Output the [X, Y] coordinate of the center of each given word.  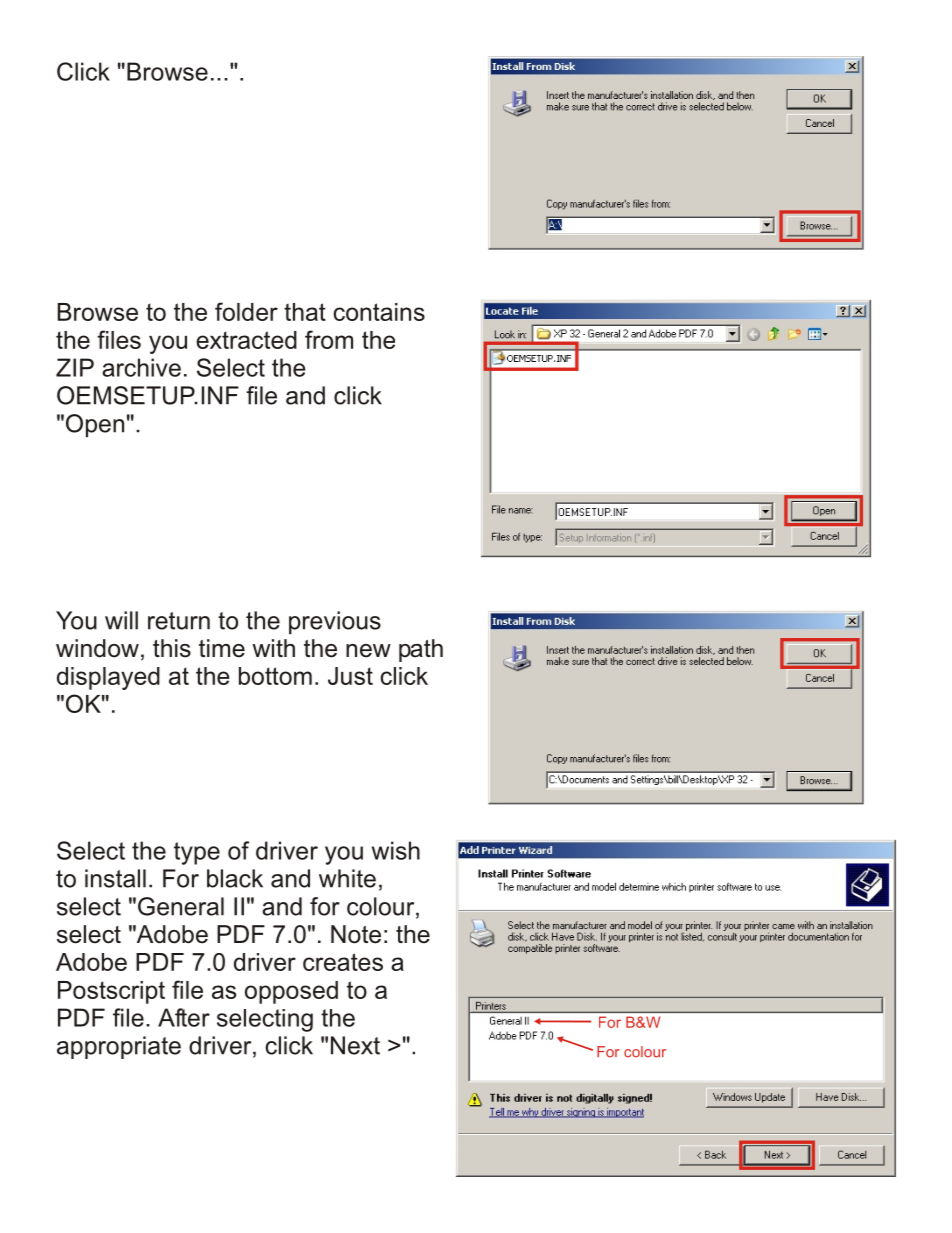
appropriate [119, 1047]
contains [379, 312]
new [368, 651]
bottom [275, 676]
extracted [246, 340]
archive [141, 367]
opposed [291, 992]
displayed [108, 678]
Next [355, 1045]
